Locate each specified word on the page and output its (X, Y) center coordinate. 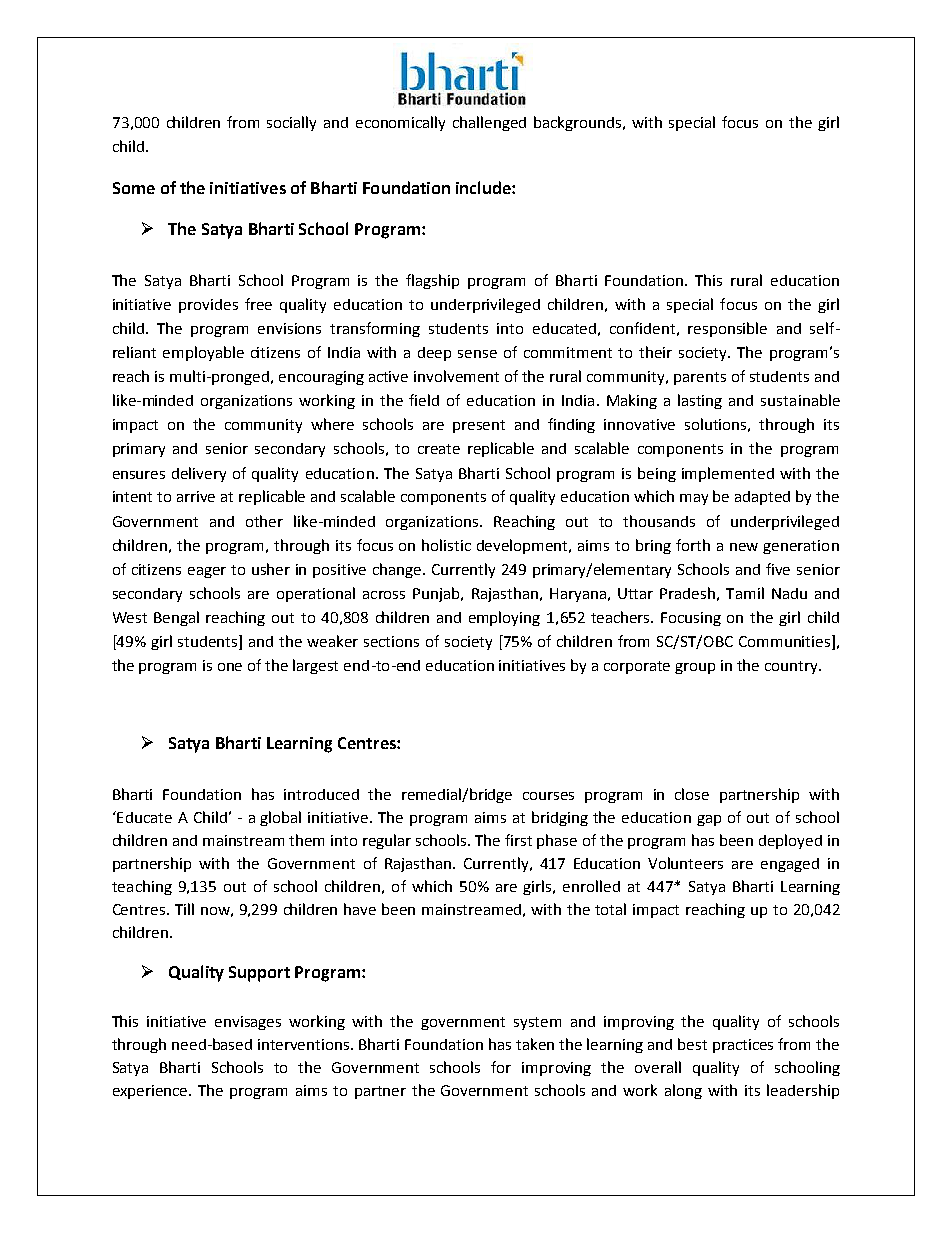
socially (291, 123)
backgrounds (579, 123)
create (439, 449)
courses (548, 796)
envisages (248, 1023)
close (692, 794)
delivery (199, 474)
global (280, 818)
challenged (489, 123)
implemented (728, 474)
